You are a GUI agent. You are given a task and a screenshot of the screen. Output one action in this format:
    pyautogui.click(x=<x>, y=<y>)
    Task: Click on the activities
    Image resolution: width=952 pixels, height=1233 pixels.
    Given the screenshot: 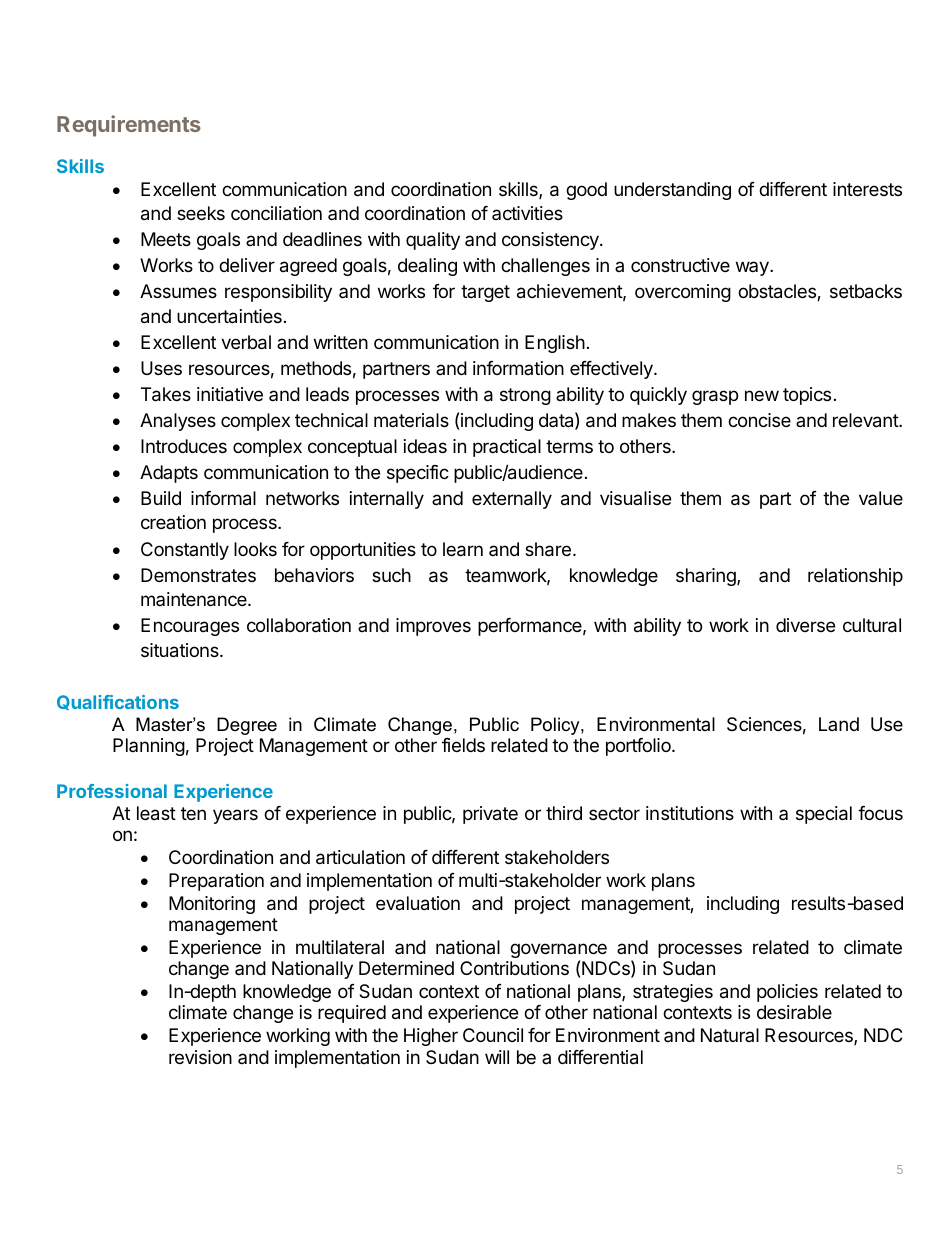 What is the action you would take?
    pyautogui.click(x=527, y=213)
